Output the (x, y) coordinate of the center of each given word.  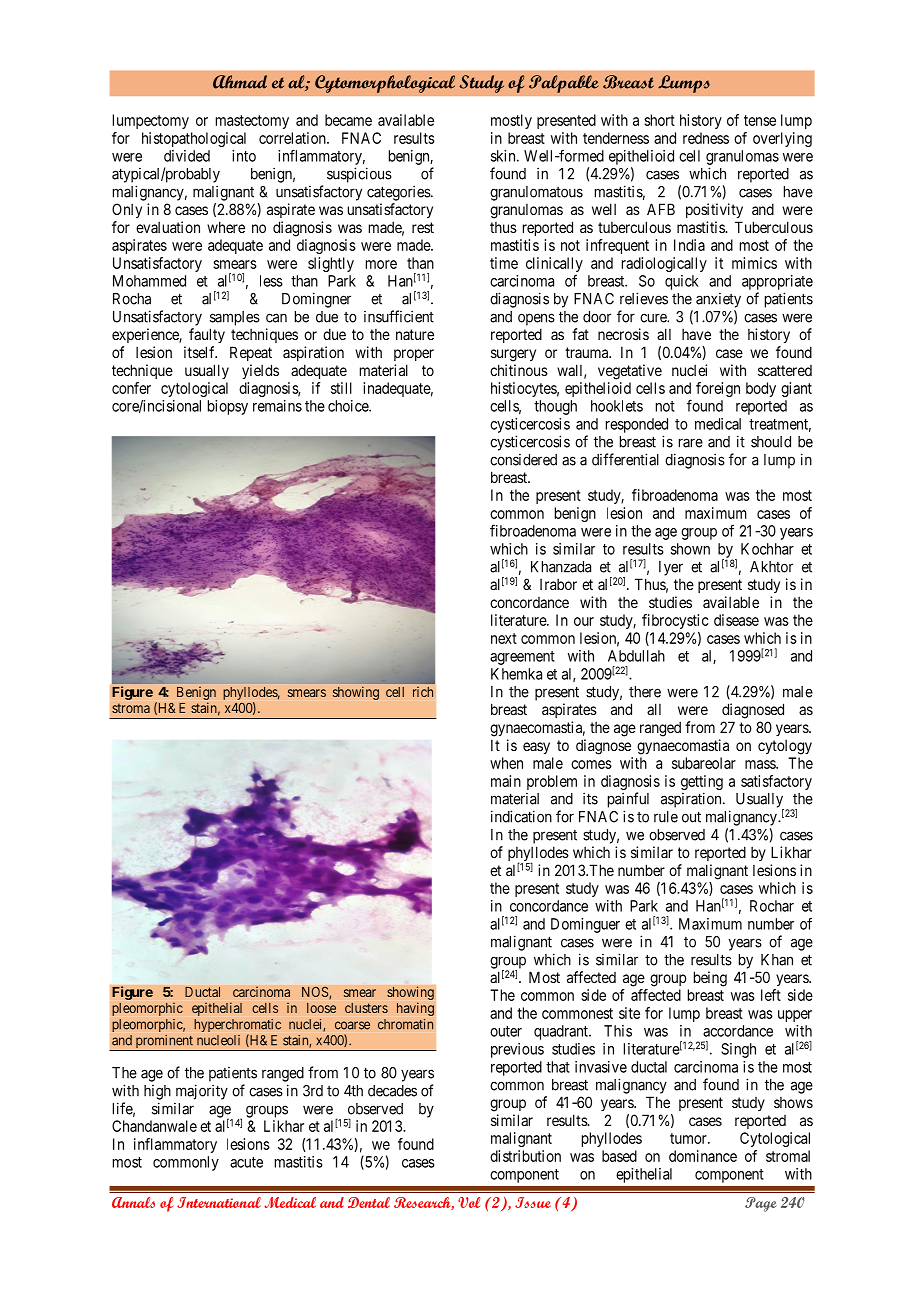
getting (702, 782)
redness (706, 138)
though (555, 407)
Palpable (564, 84)
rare (691, 443)
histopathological (194, 139)
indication (521, 816)
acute (246, 1162)
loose (321, 1008)
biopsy (228, 407)
